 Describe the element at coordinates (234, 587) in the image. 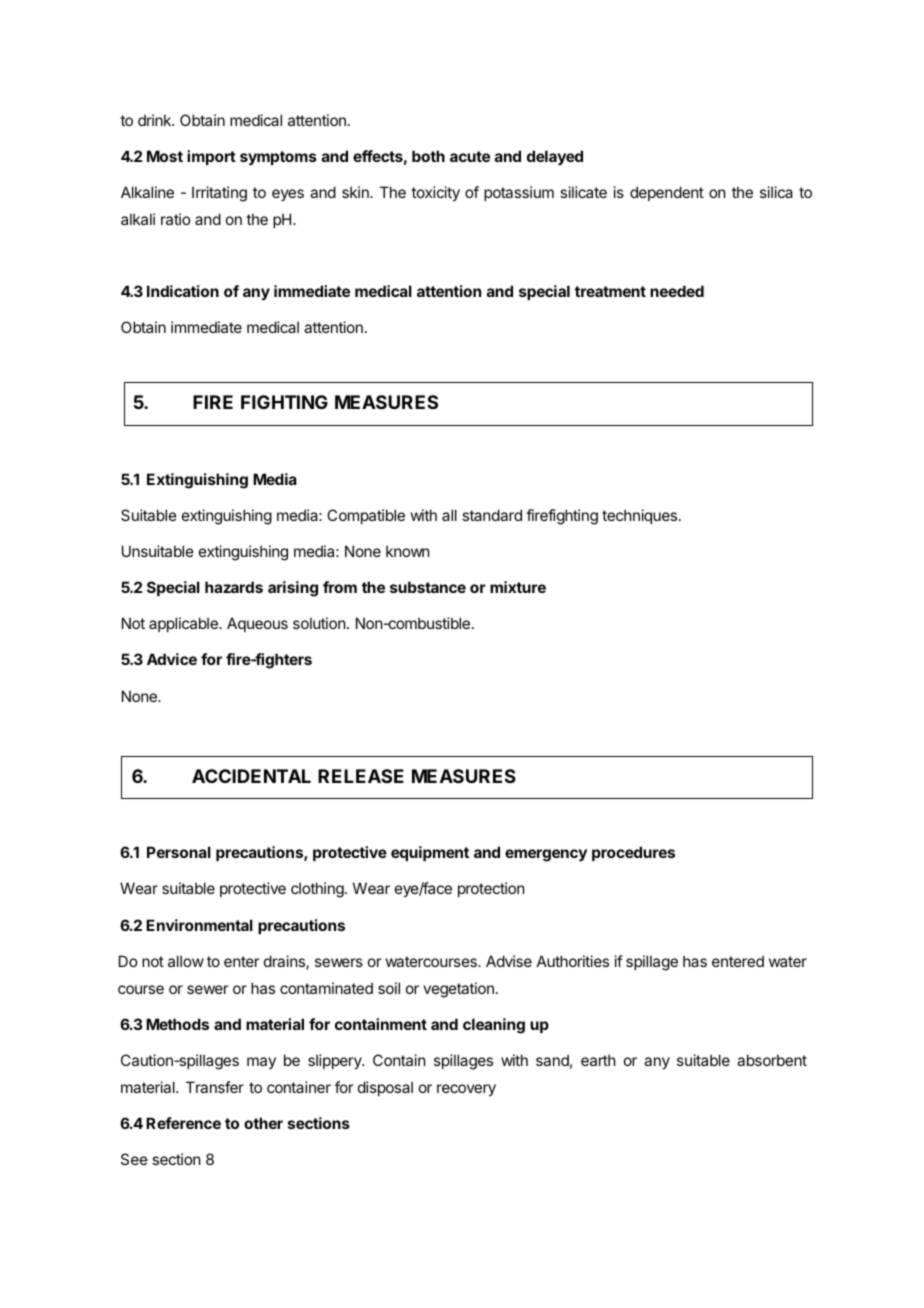

I see `hazards` at that location.
